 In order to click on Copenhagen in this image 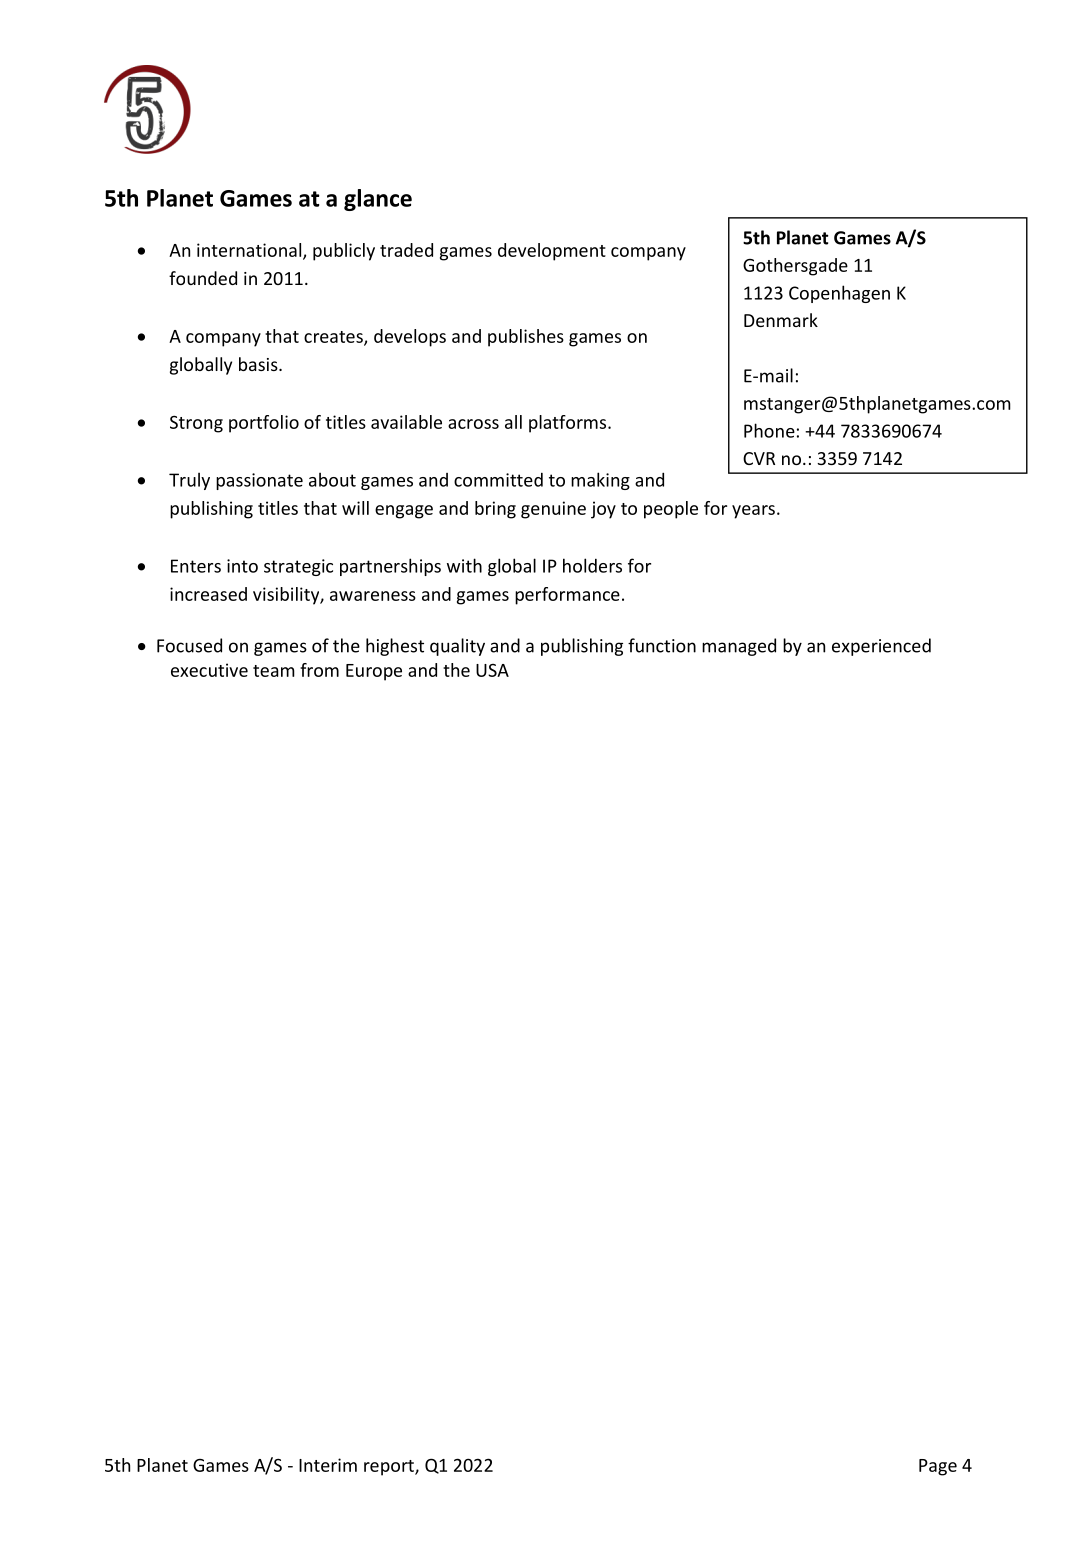, I will do `click(839, 294)`.
